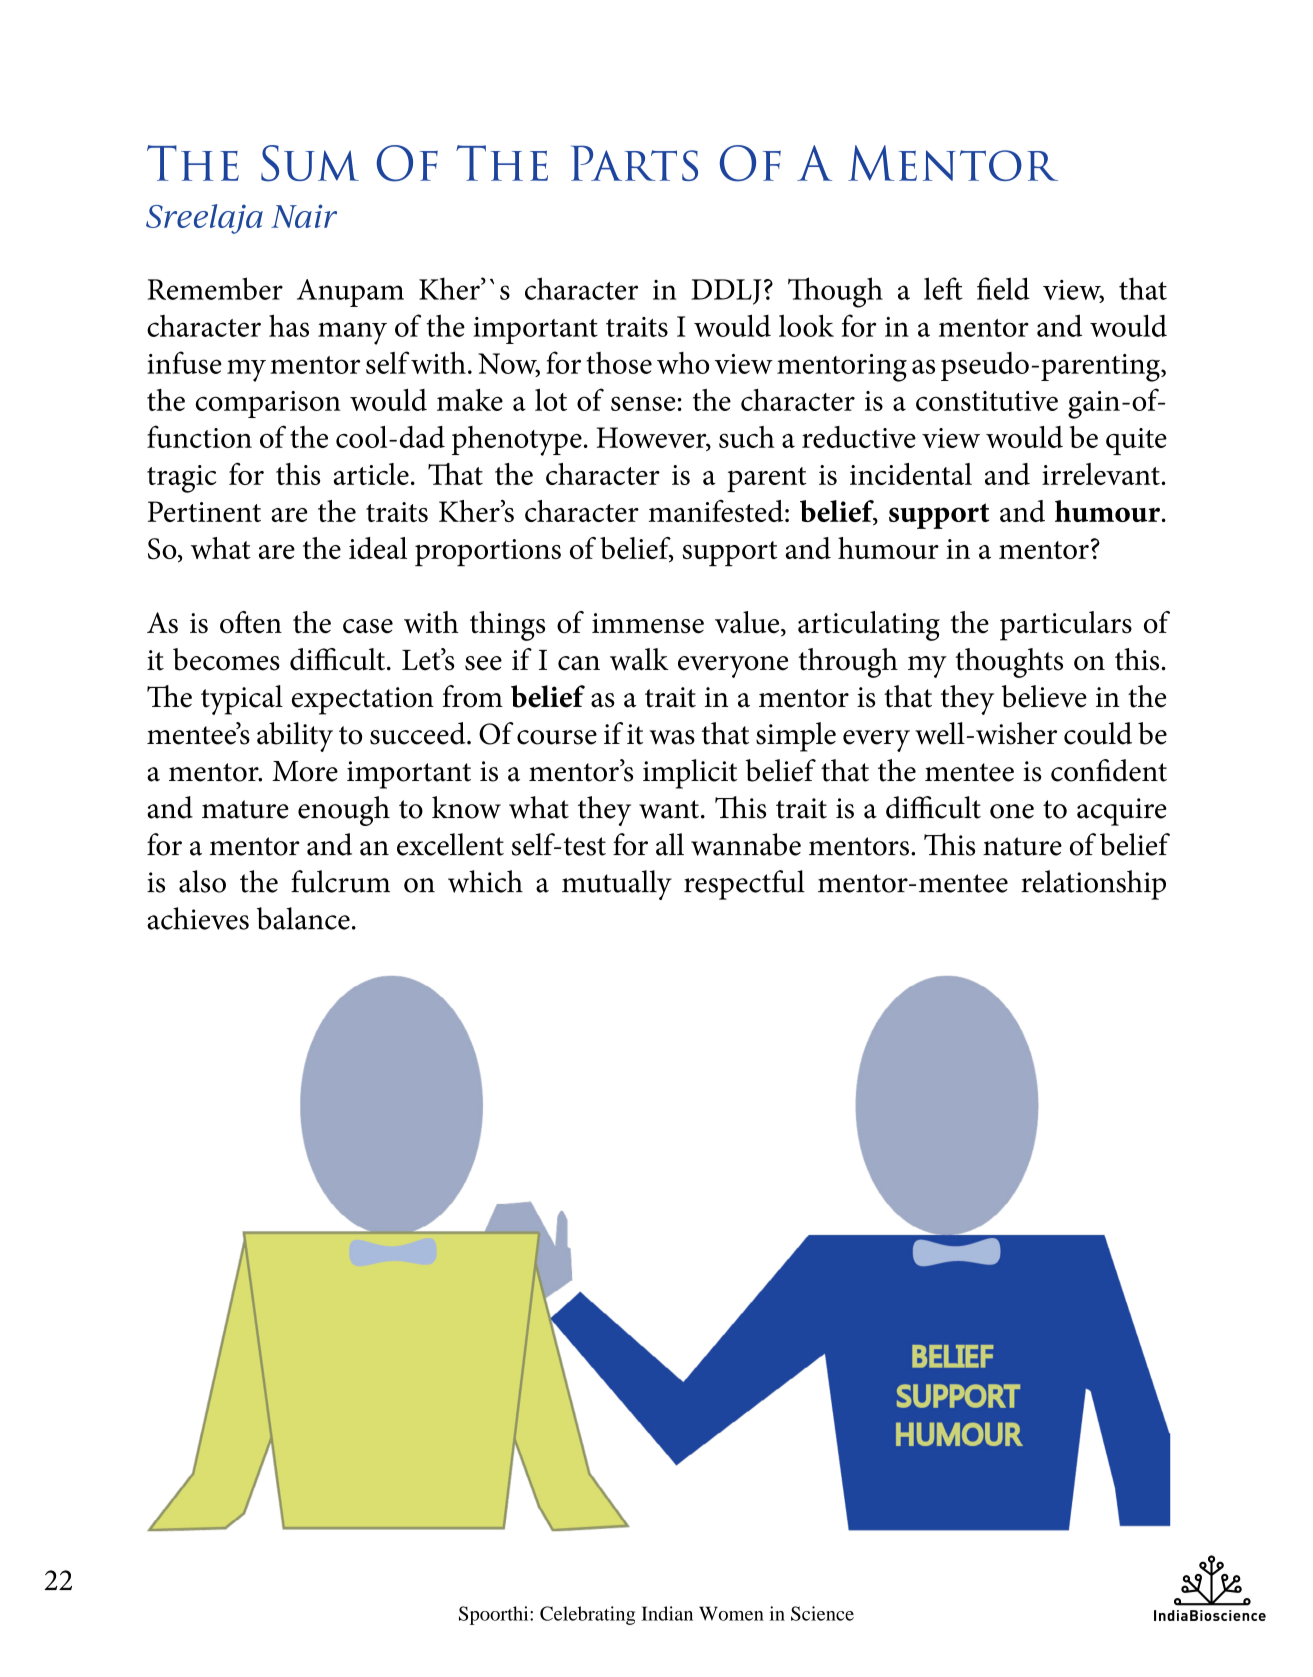 This document has height=1677, width=1313. I want to click on field, so click(1003, 288).
